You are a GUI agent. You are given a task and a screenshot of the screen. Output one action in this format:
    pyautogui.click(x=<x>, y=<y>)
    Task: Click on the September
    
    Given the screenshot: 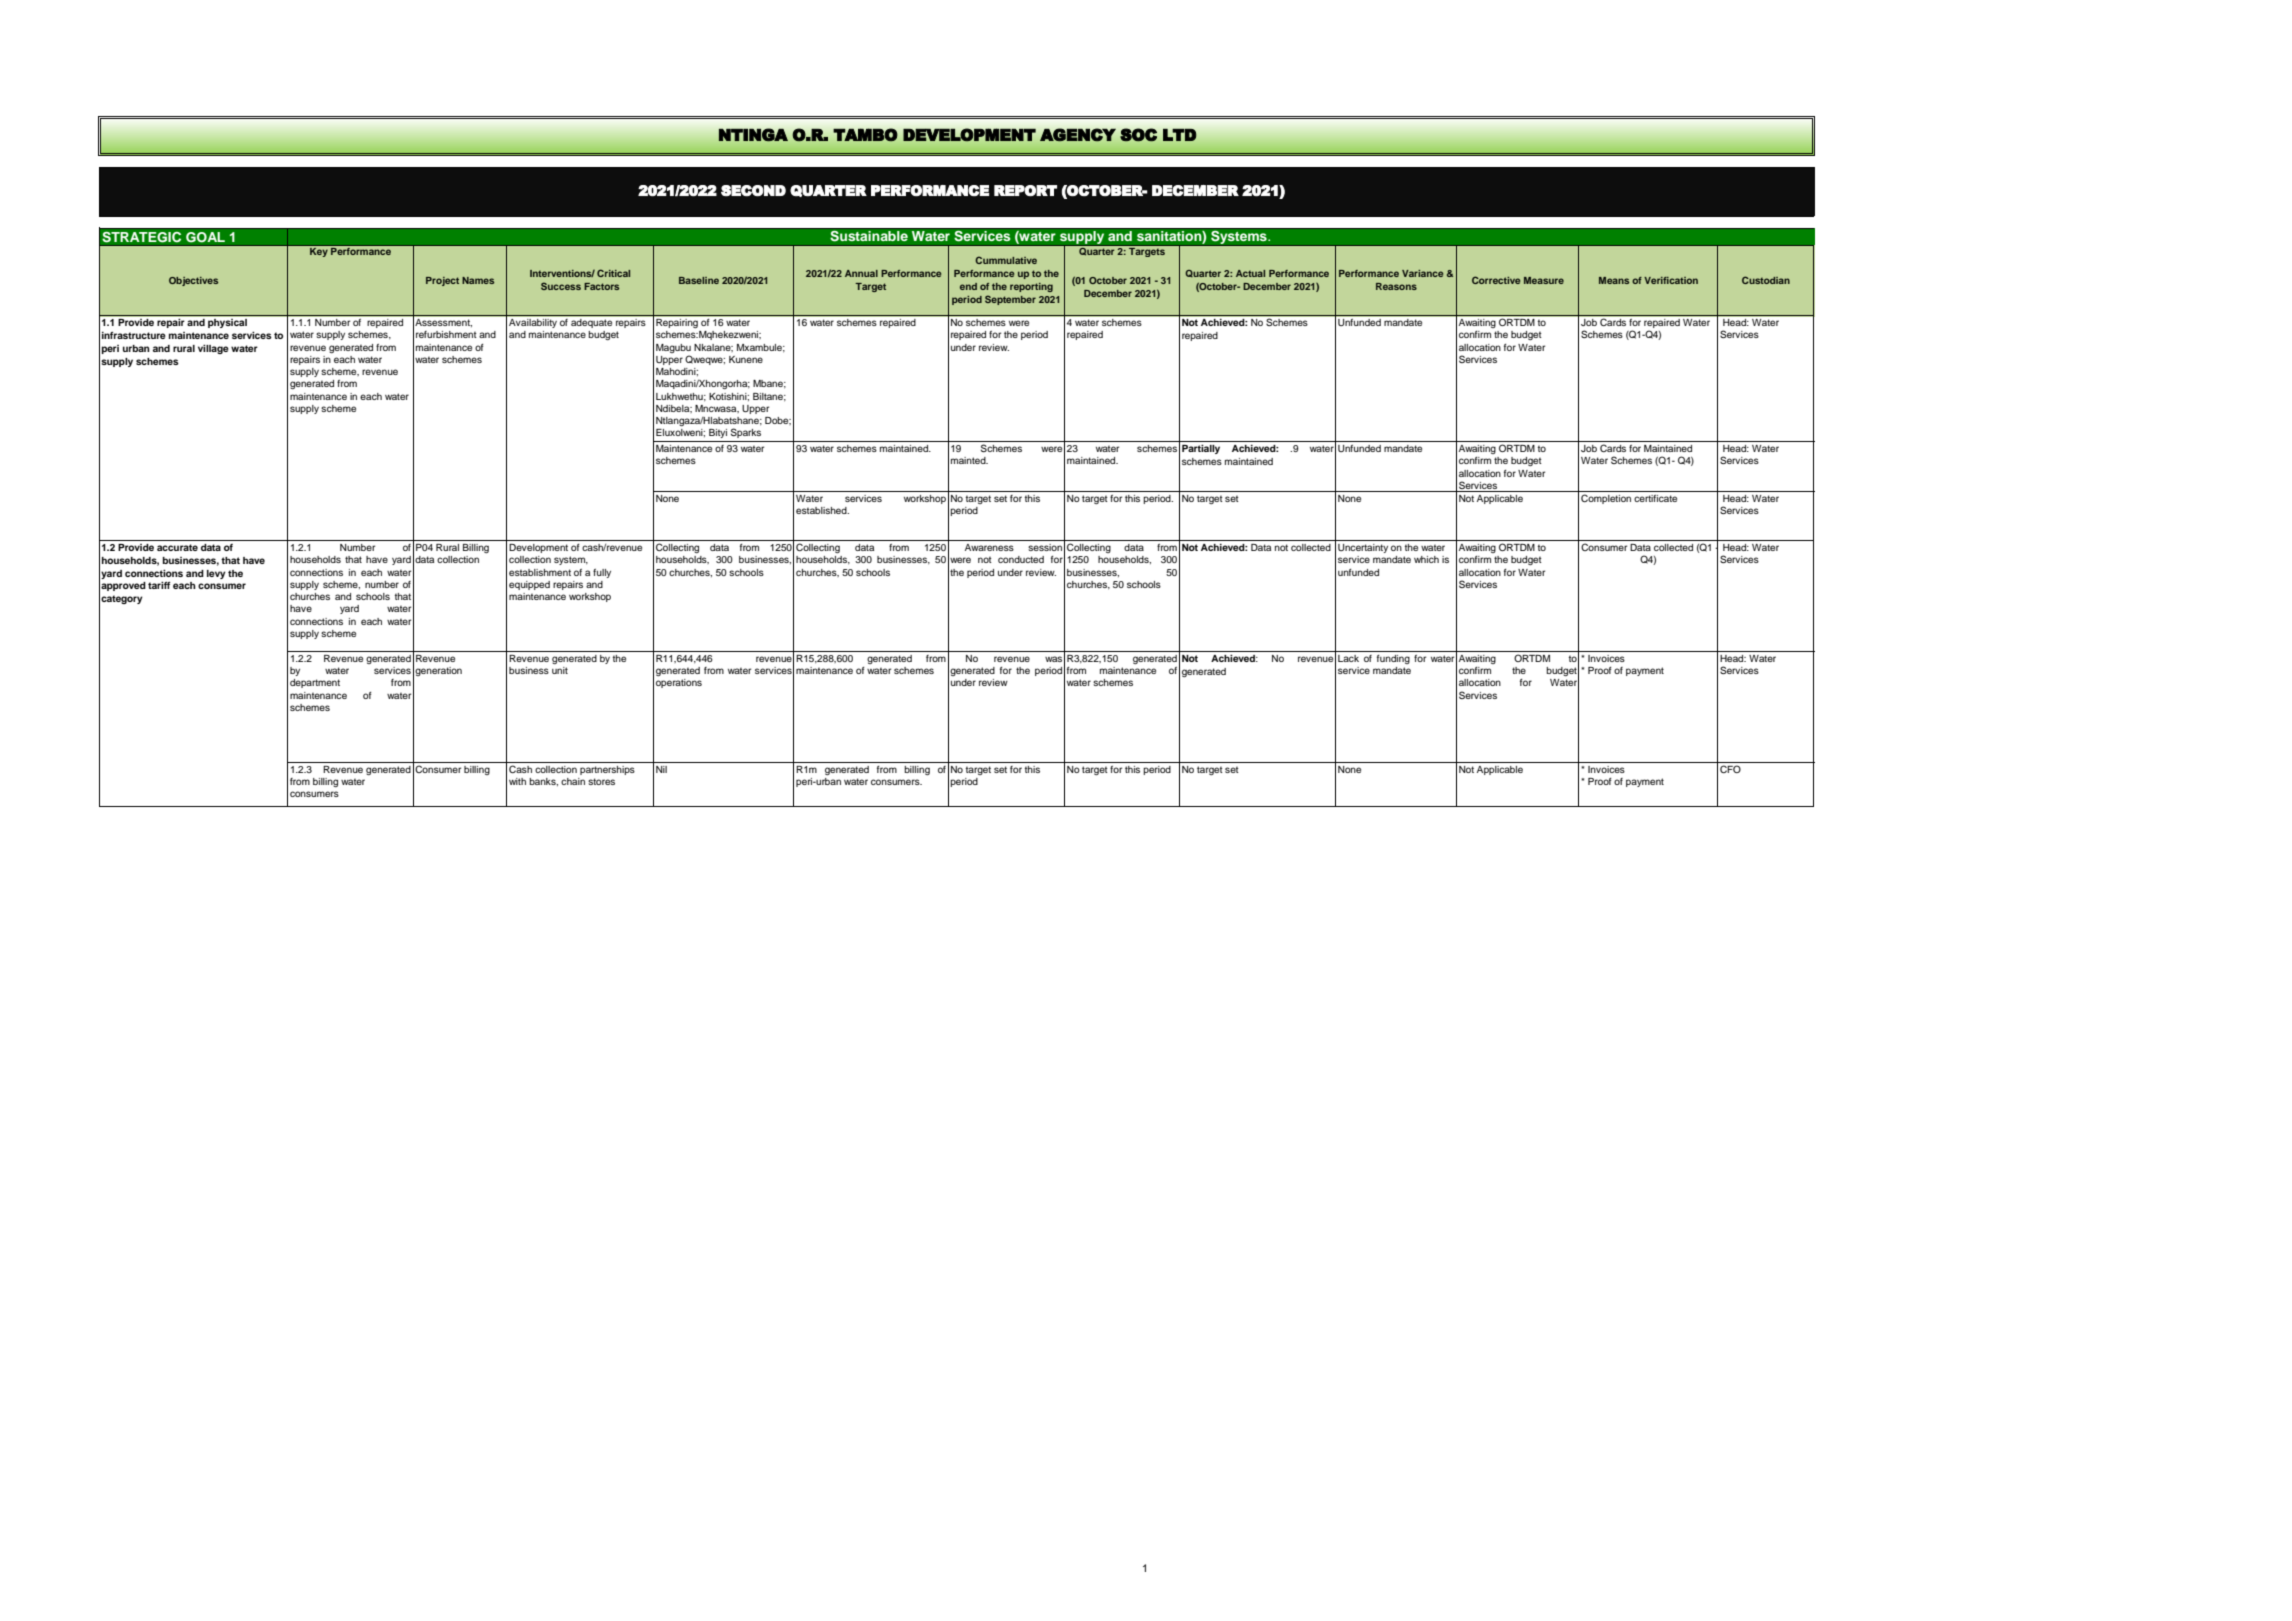 What is the action you would take?
    pyautogui.click(x=1010, y=300)
